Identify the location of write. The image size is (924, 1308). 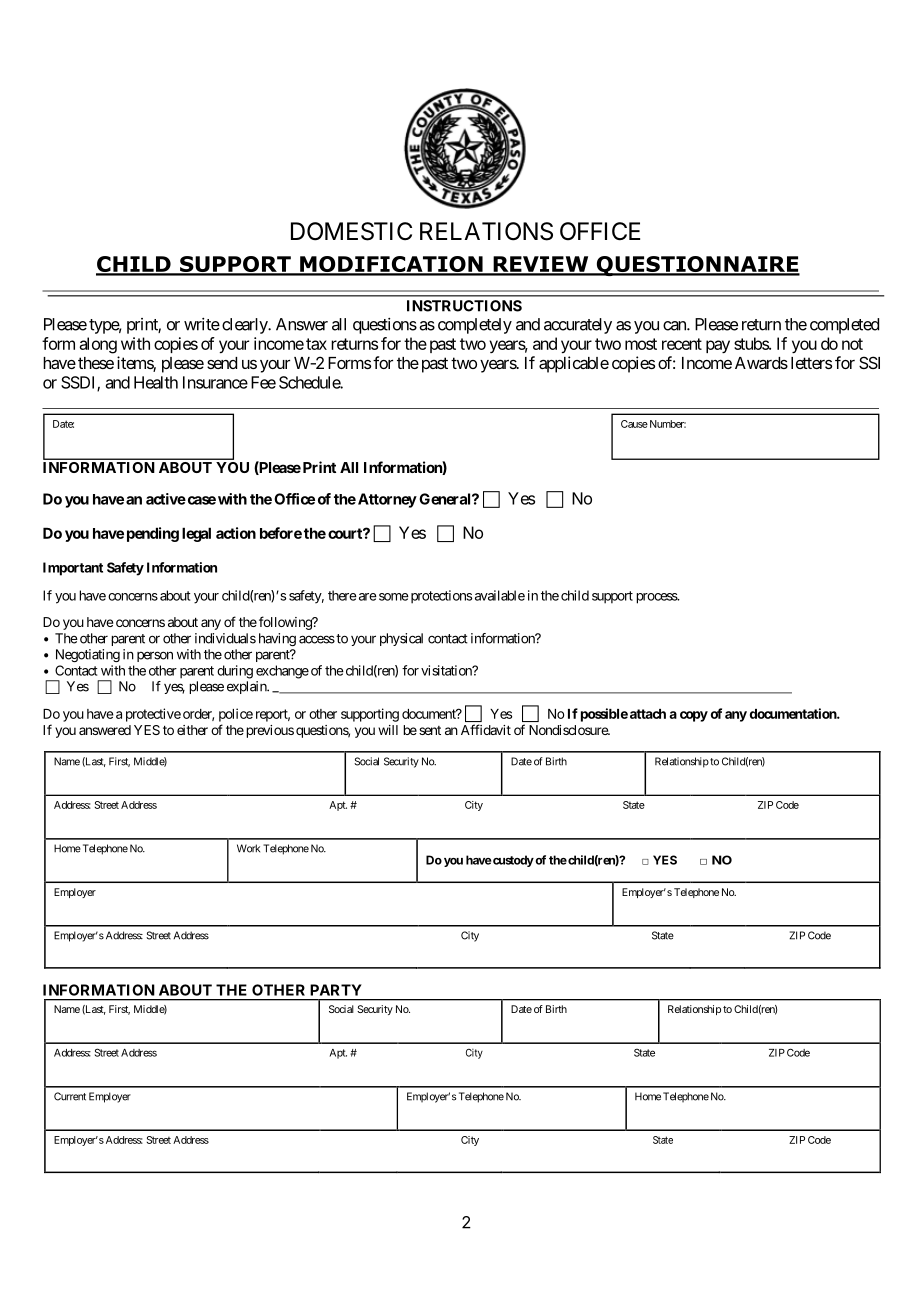
(202, 324).
